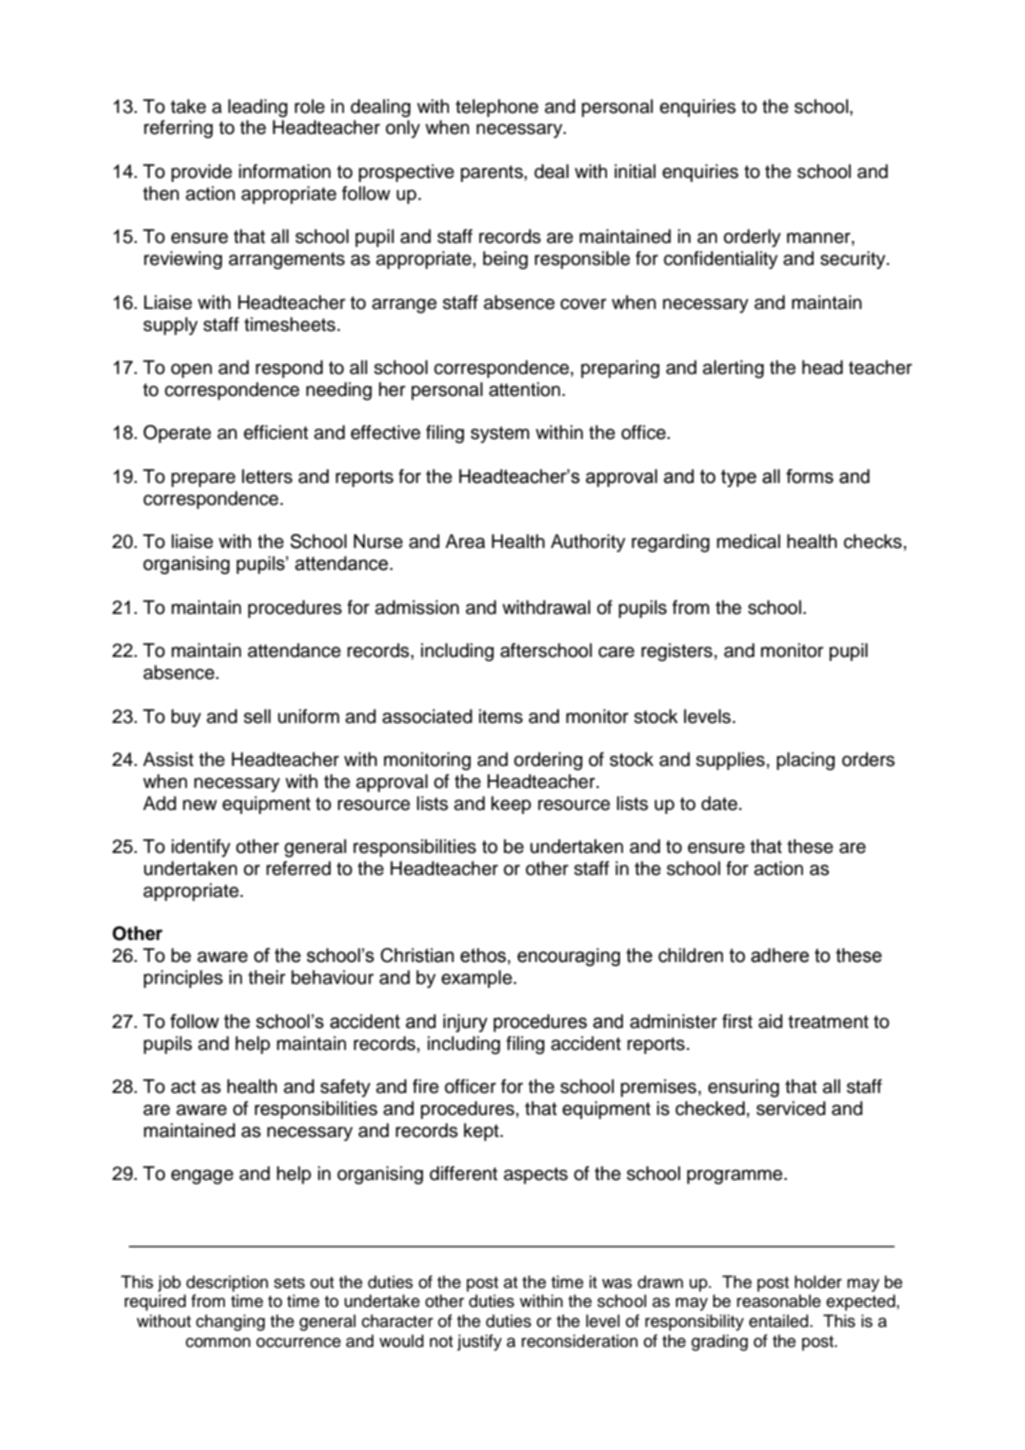  What do you see at coordinates (230, 1322) in the image?
I see `changing` at bounding box center [230, 1322].
